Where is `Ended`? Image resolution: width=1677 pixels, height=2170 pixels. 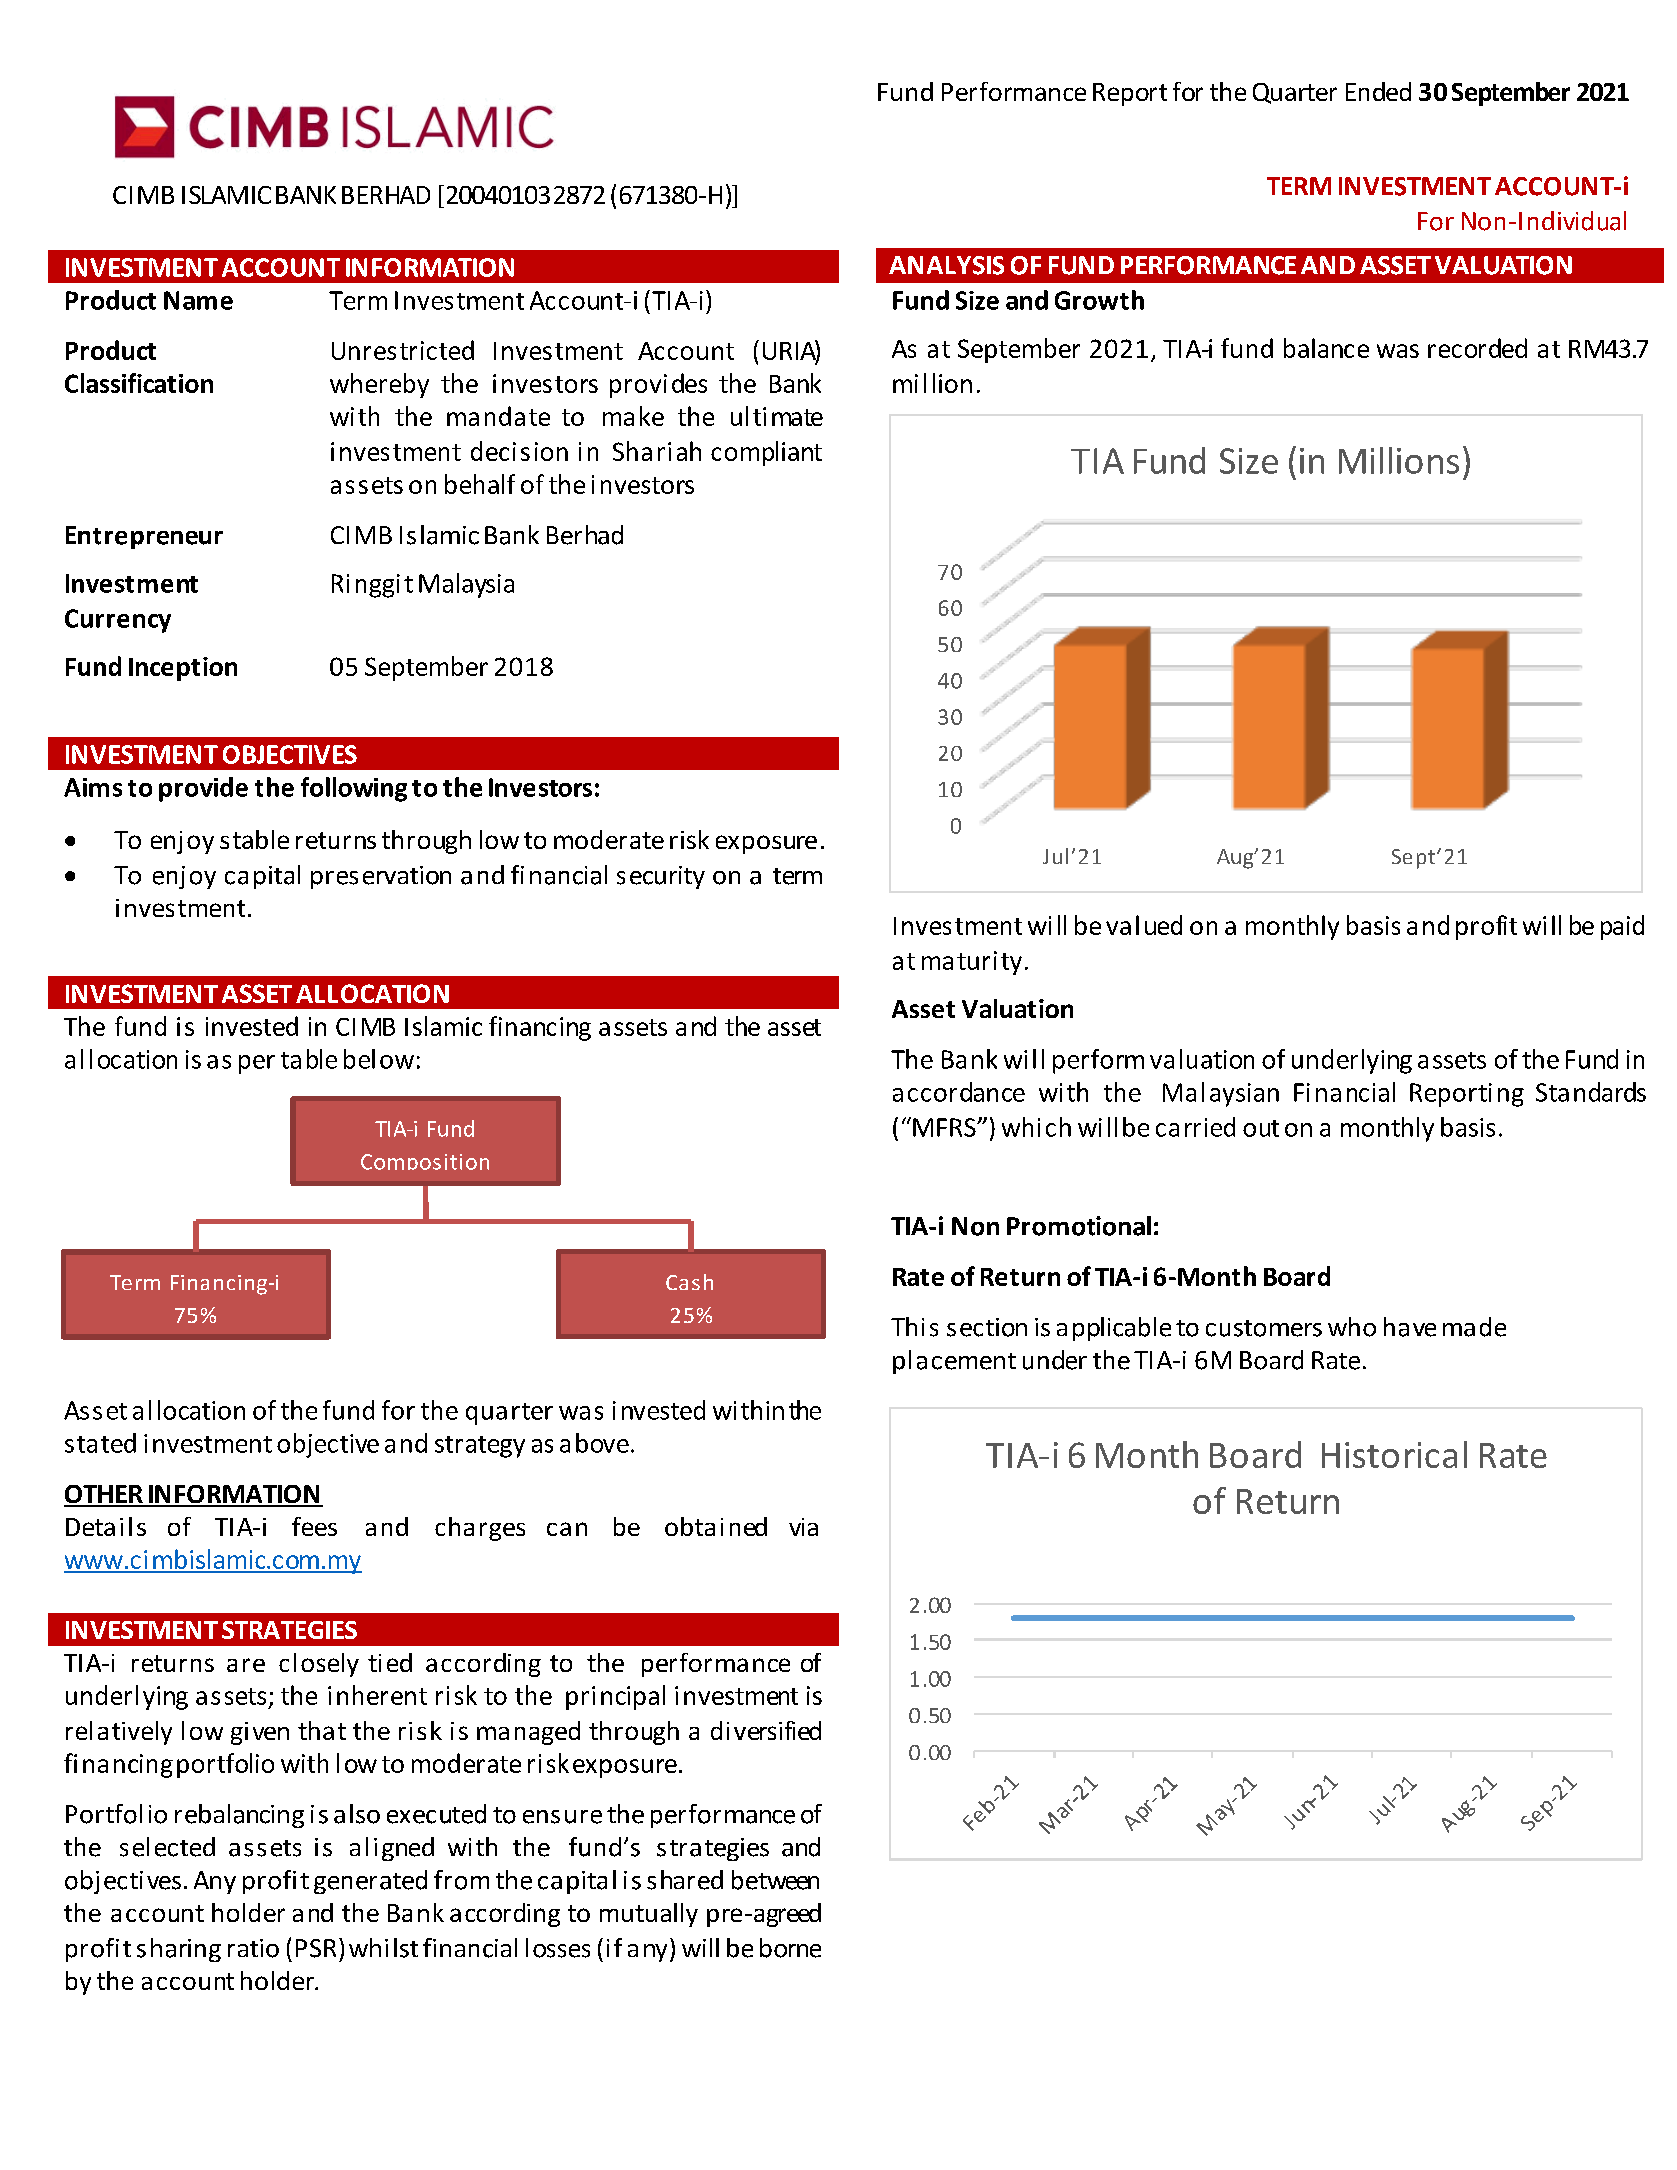 Ended is located at coordinates (1378, 91).
